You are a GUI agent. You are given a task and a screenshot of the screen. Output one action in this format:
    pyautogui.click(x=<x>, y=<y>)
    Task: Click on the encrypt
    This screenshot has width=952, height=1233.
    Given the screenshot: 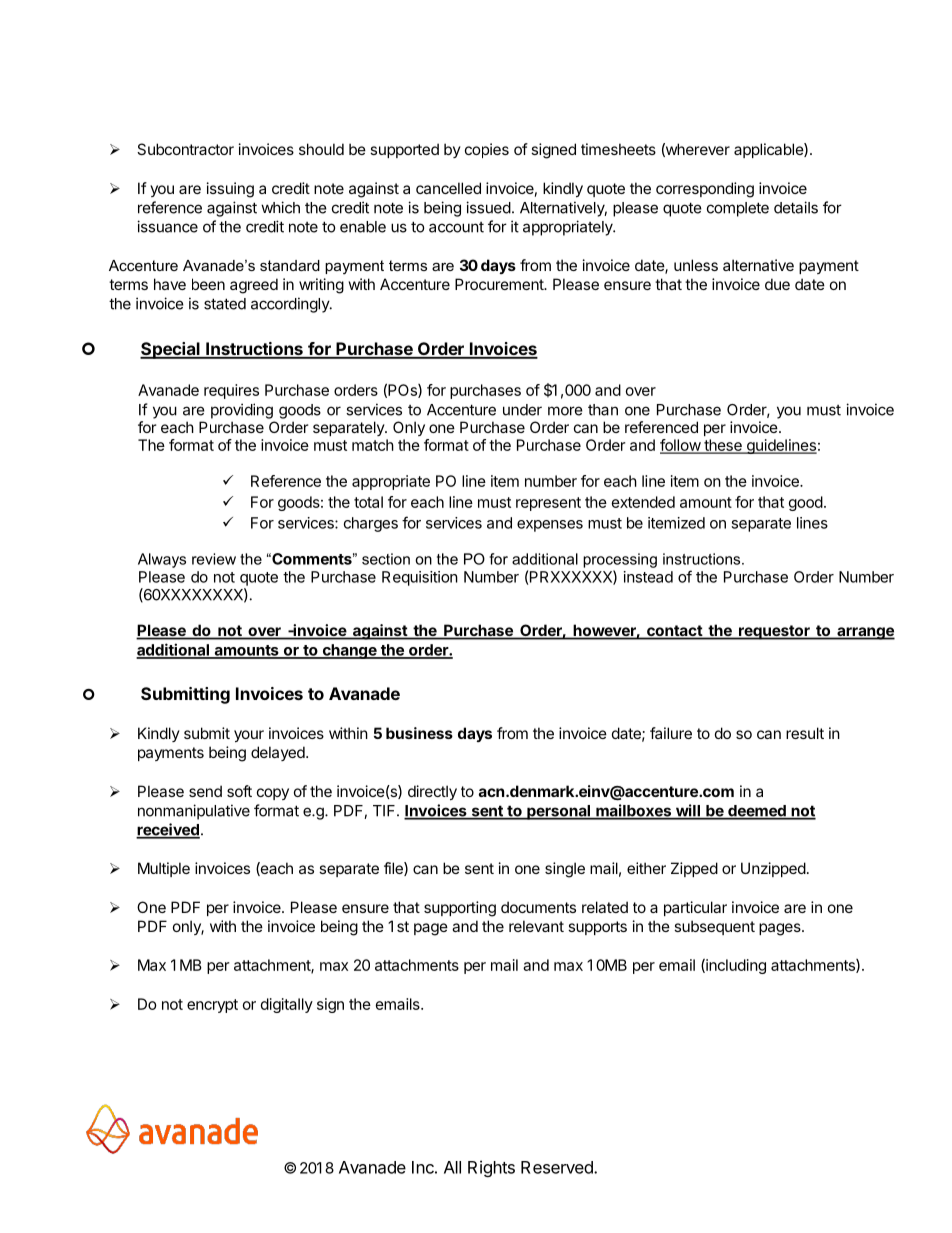 What is the action you would take?
    pyautogui.click(x=212, y=1006)
